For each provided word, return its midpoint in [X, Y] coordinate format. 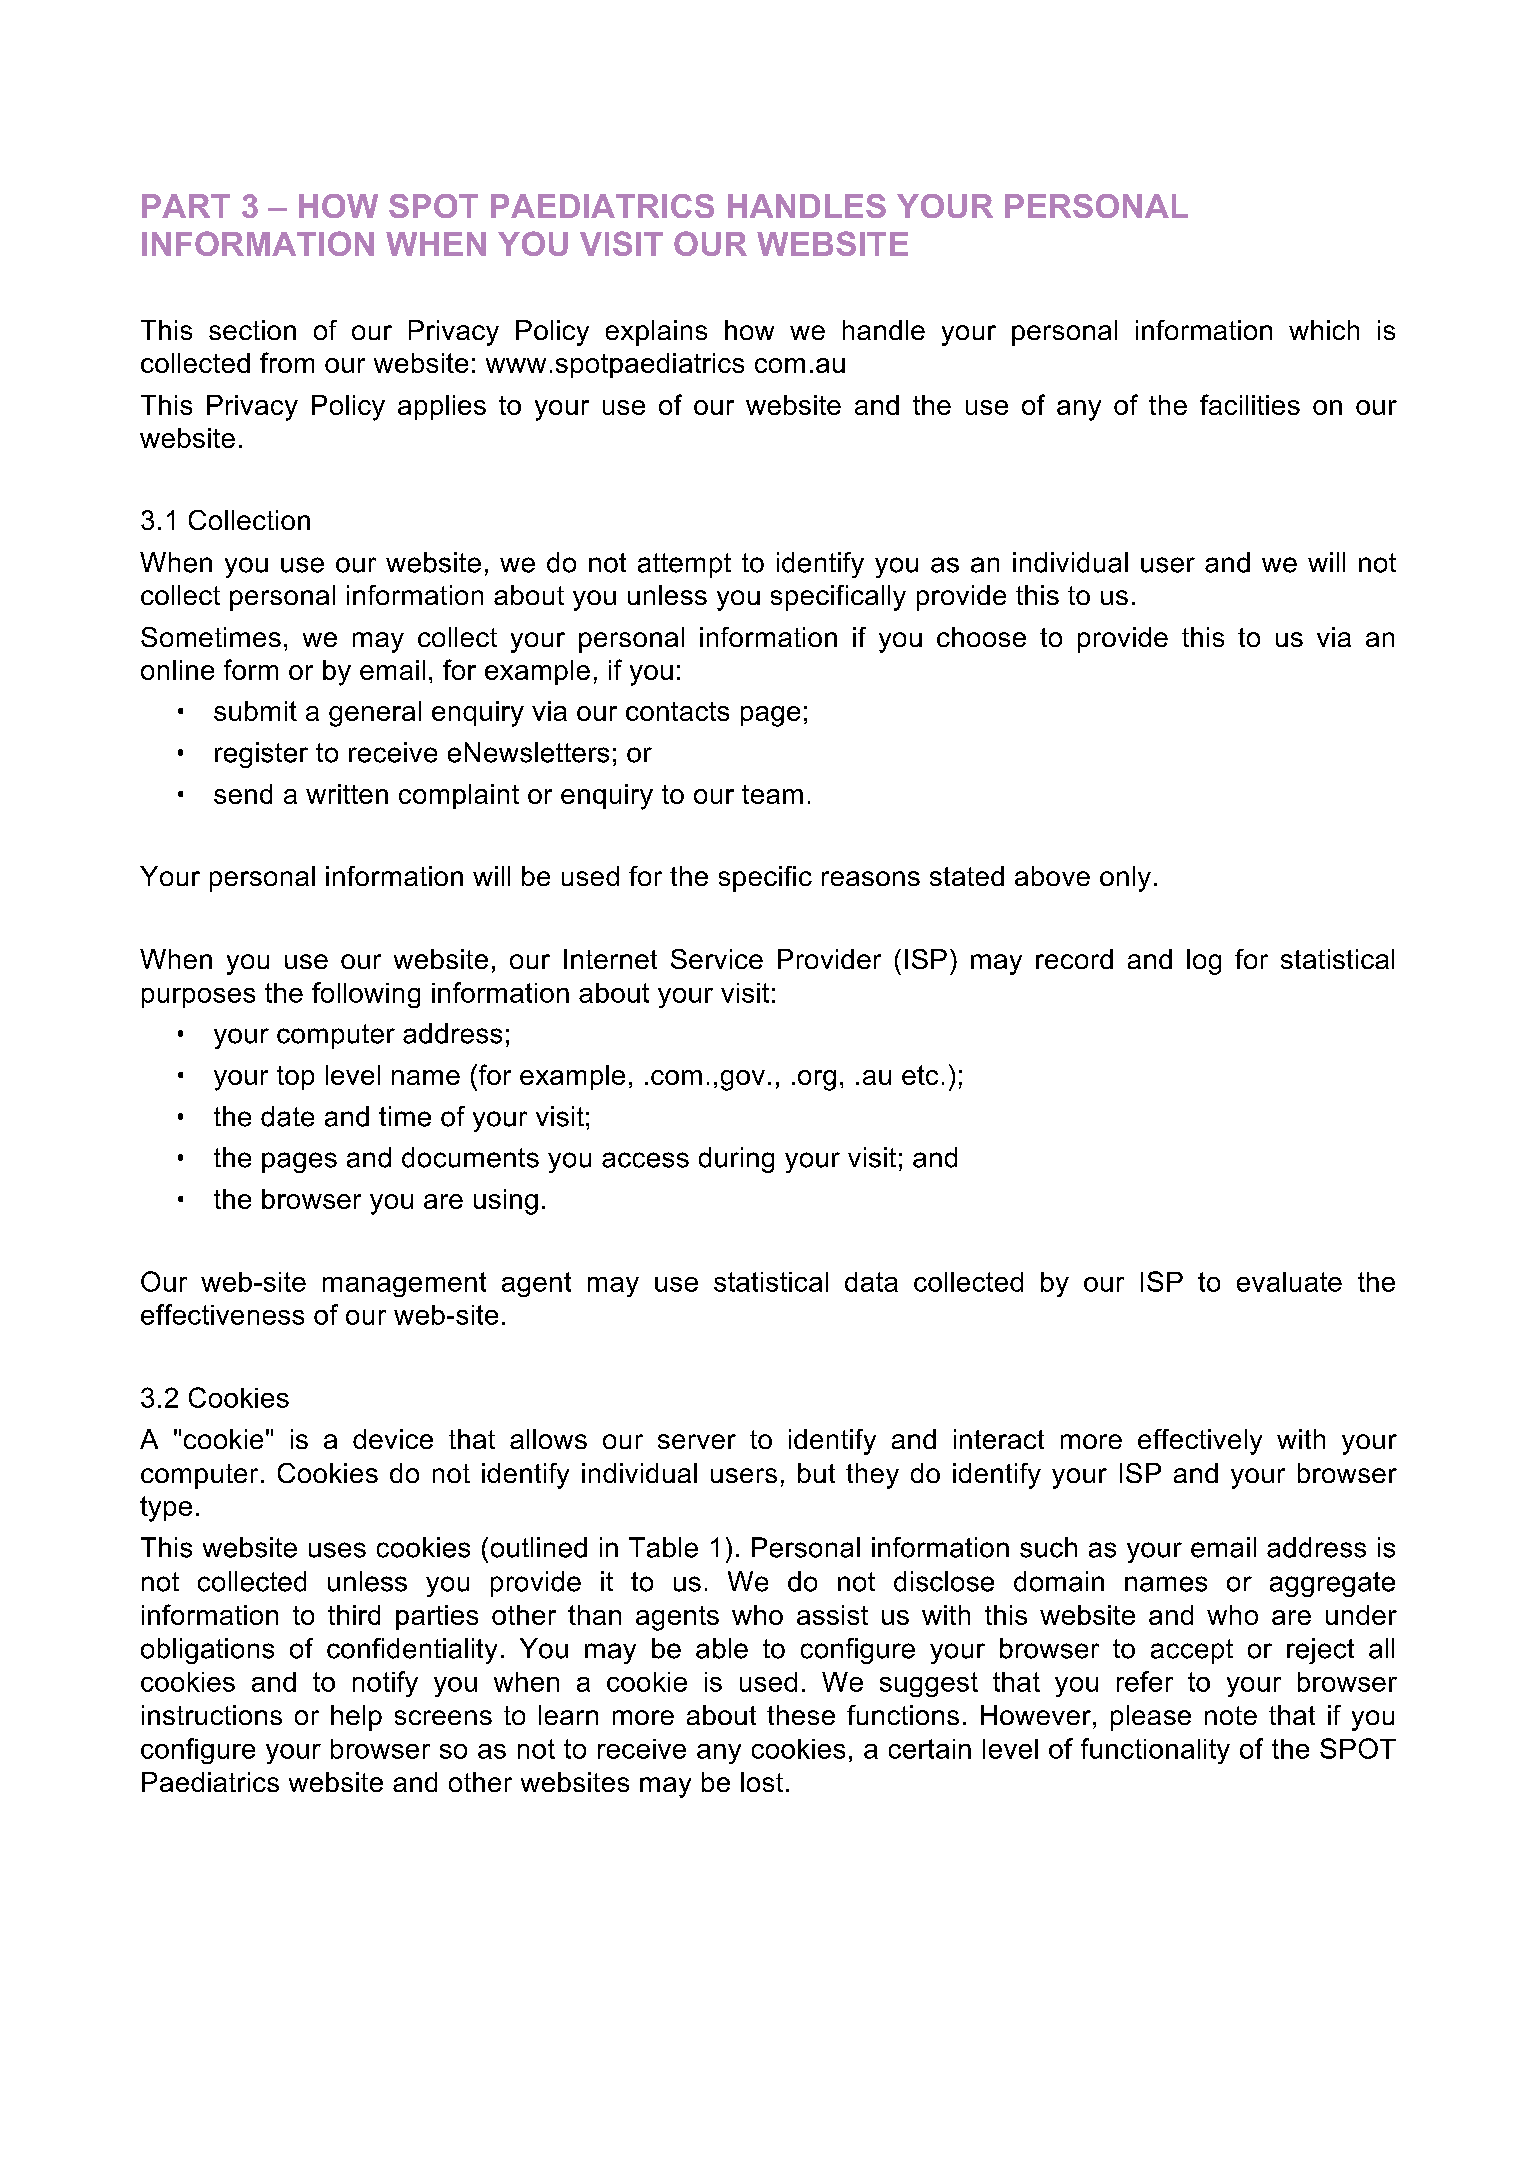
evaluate [1289, 1282]
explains [656, 333]
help [356, 1718]
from [287, 362]
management [404, 1284]
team [772, 794]
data [871, 1282]
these [801, 1715]
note [1231, 1715]
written [347, 794]
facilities [1250, 404]
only [1125, 879]
